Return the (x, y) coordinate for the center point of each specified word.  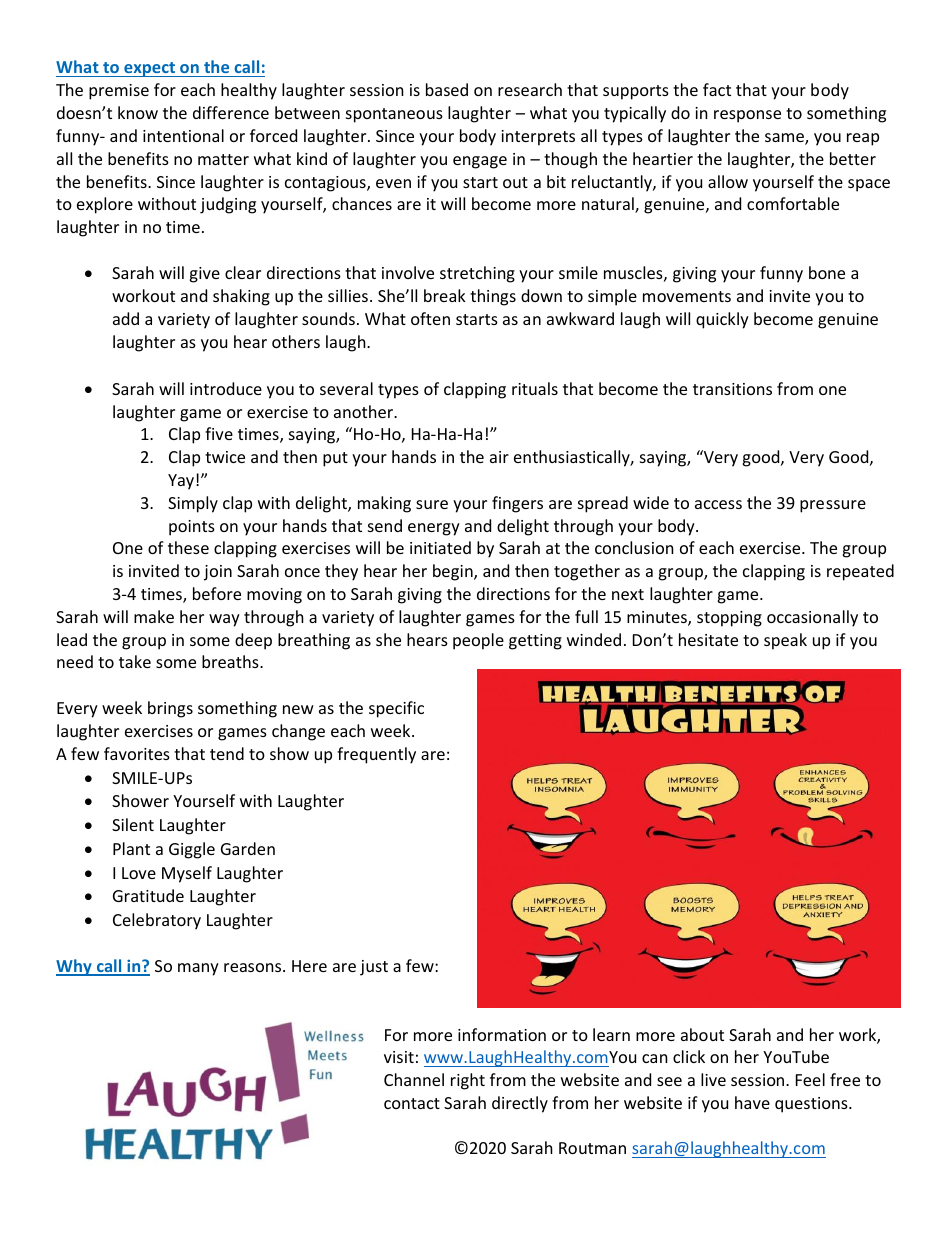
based (447, 89)
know (138, 112)
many (198, 969)
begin (454, 572)
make (154, 616)
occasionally (812, 618)
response (747, 116)
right (468, 1081)
